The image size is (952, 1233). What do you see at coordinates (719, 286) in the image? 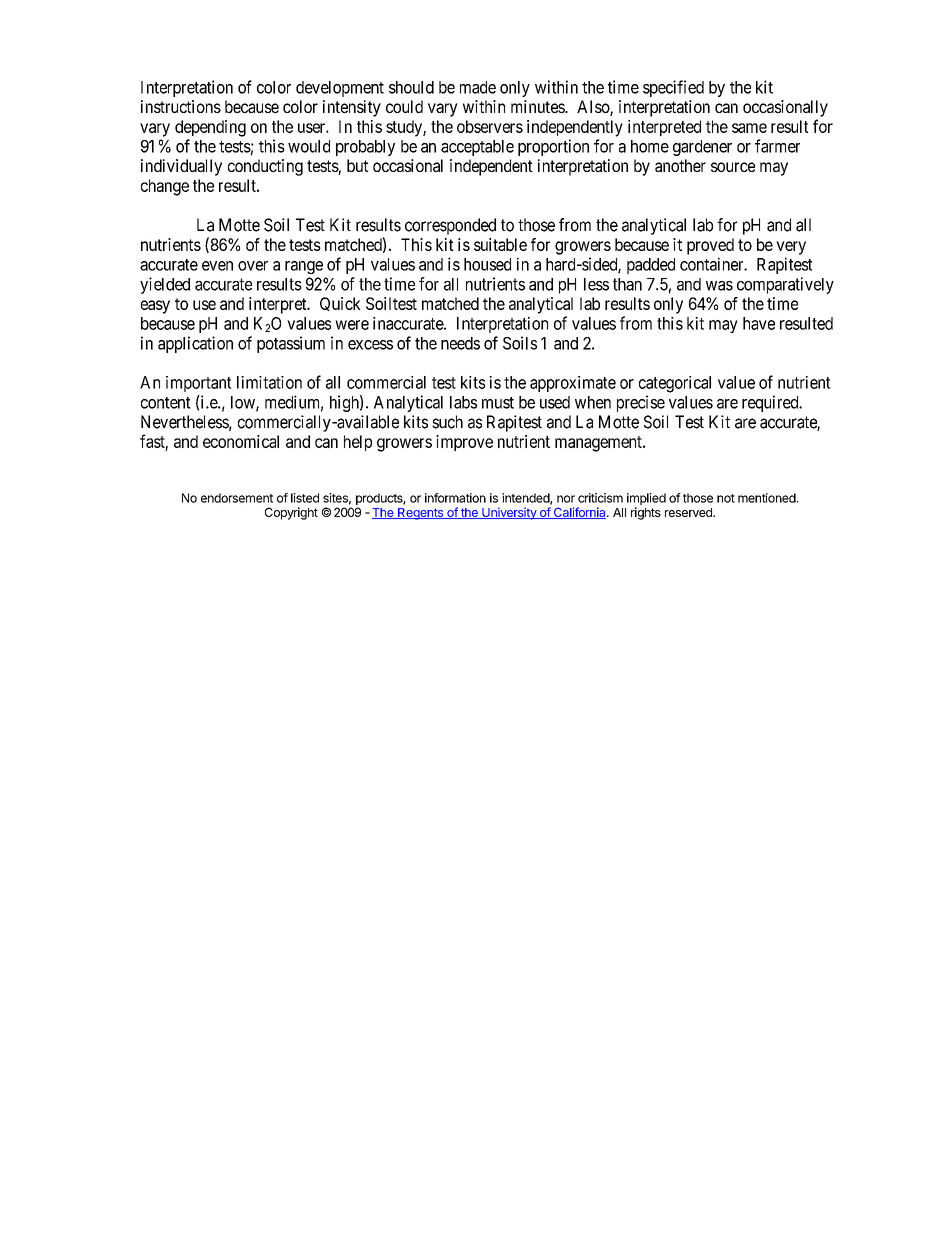
I see `was` at bounding box center [719, 286].
